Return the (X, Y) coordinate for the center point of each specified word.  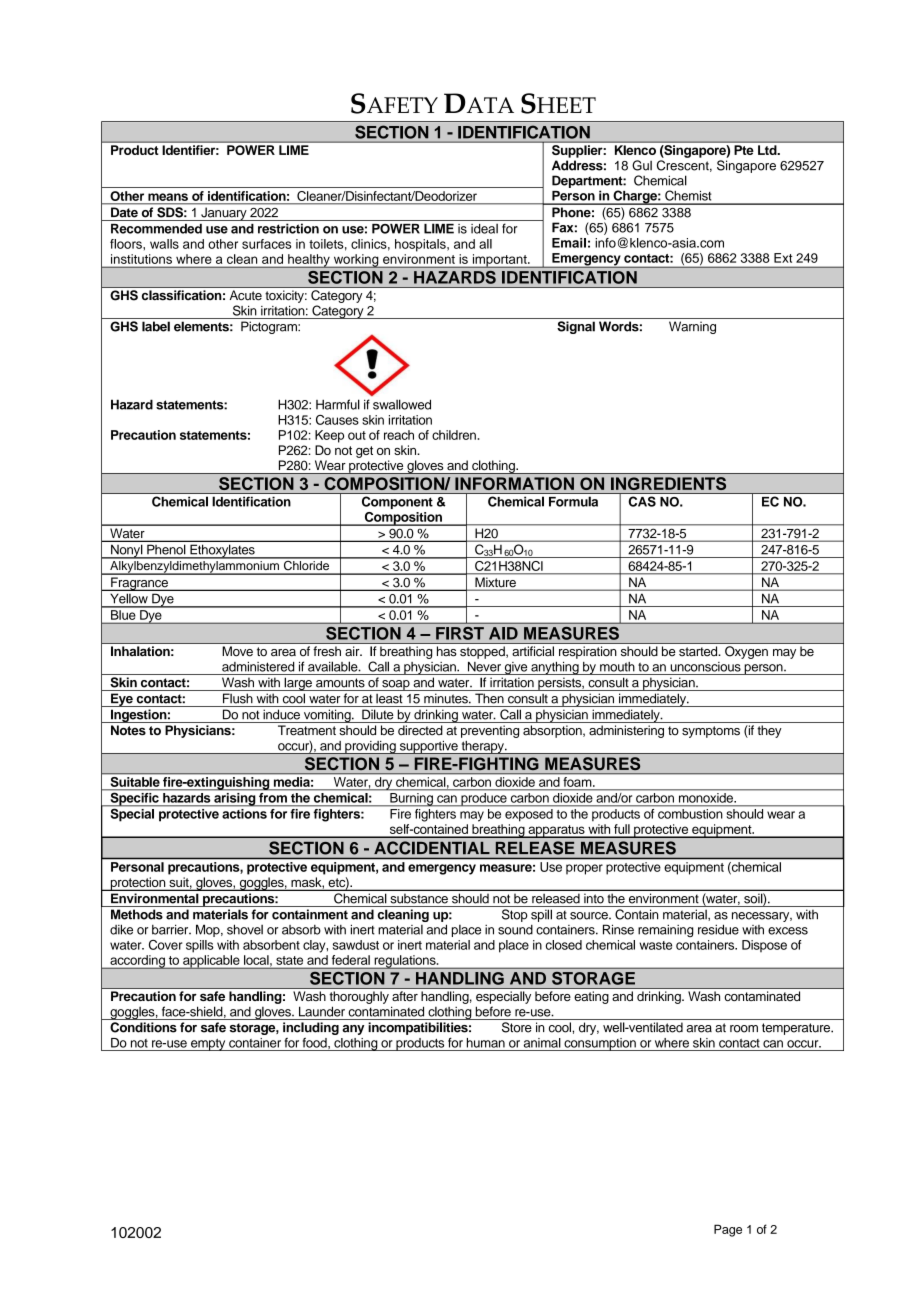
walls (164, 244)
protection (138, 884)
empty (208, 1045)
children (454, 435)
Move (238, 651)
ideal (484, 229)
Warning (692, 327)
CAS (642, 501)
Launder (322, 1011)
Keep (329, 436)
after (405, 996)
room (744, 1029)
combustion (690, 814)
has (446, 651)
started (699, 651)
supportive (428, 747)
